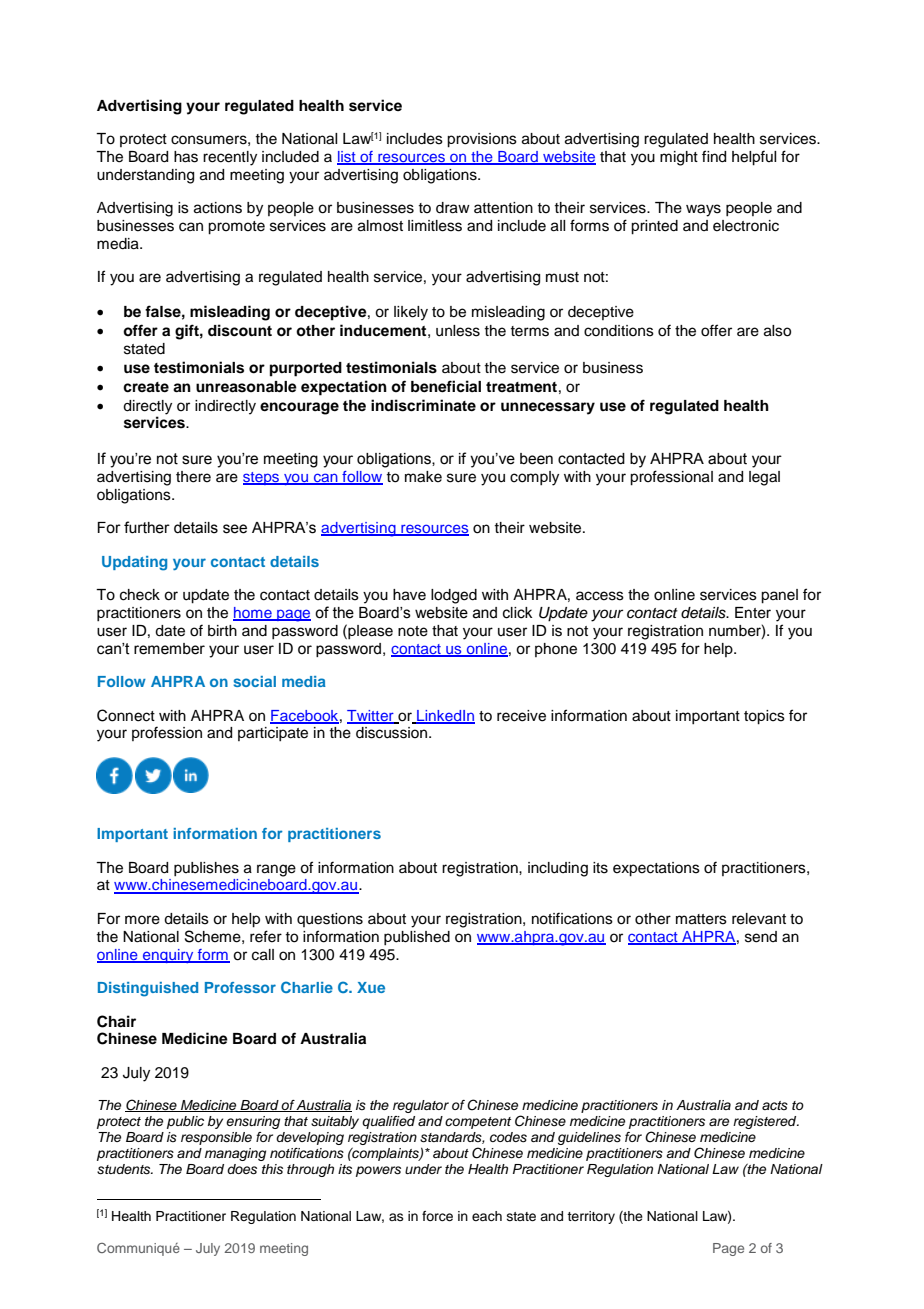 The image size is (924, 1309). Describe the element at coordinates (558, 869) in the image. I see `including` at that location.
